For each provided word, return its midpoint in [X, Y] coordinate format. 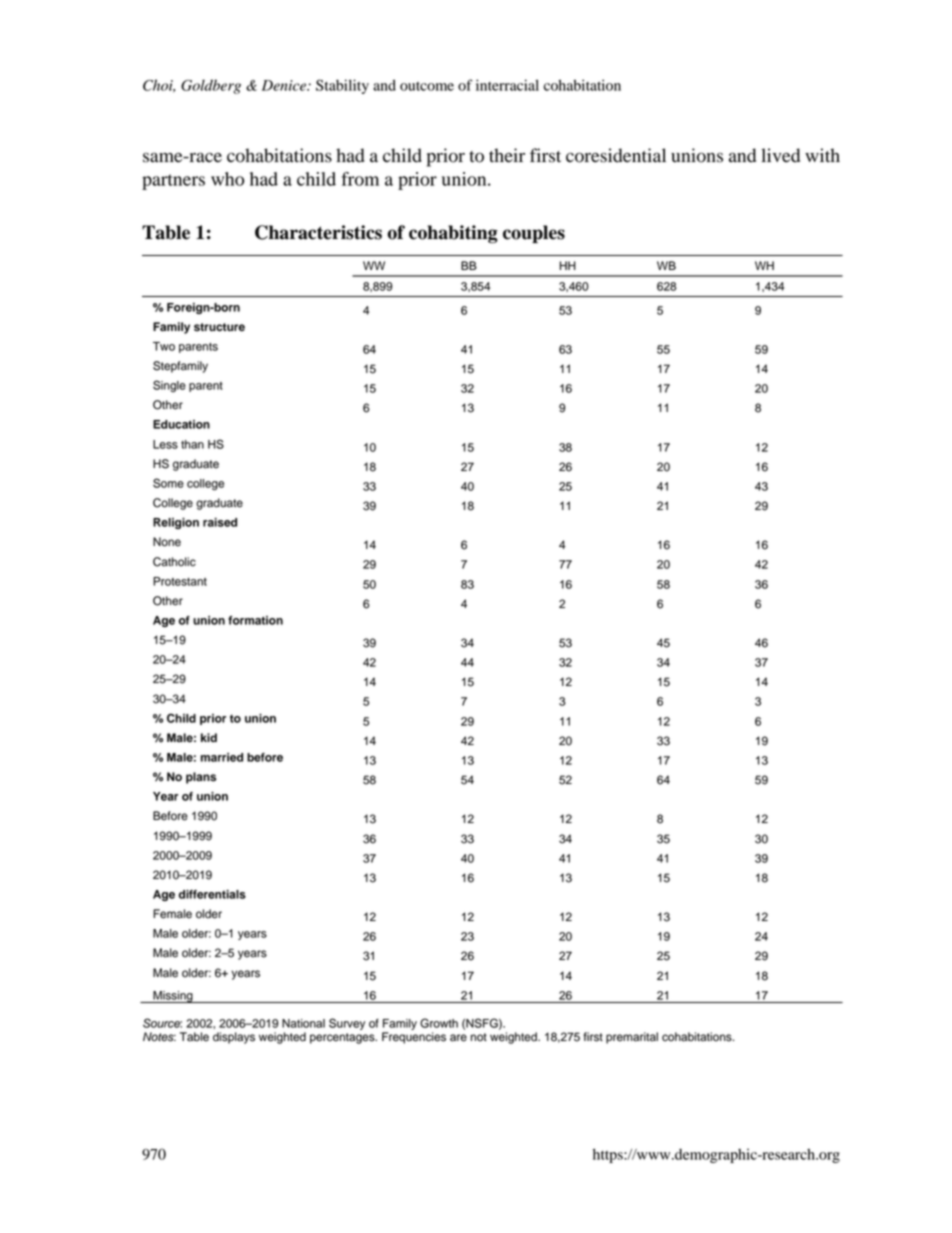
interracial [507, 85]
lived [780, 155]
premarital [632, 1038]
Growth [439, 1023]
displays [234, 1038]
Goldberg [211, 86]
